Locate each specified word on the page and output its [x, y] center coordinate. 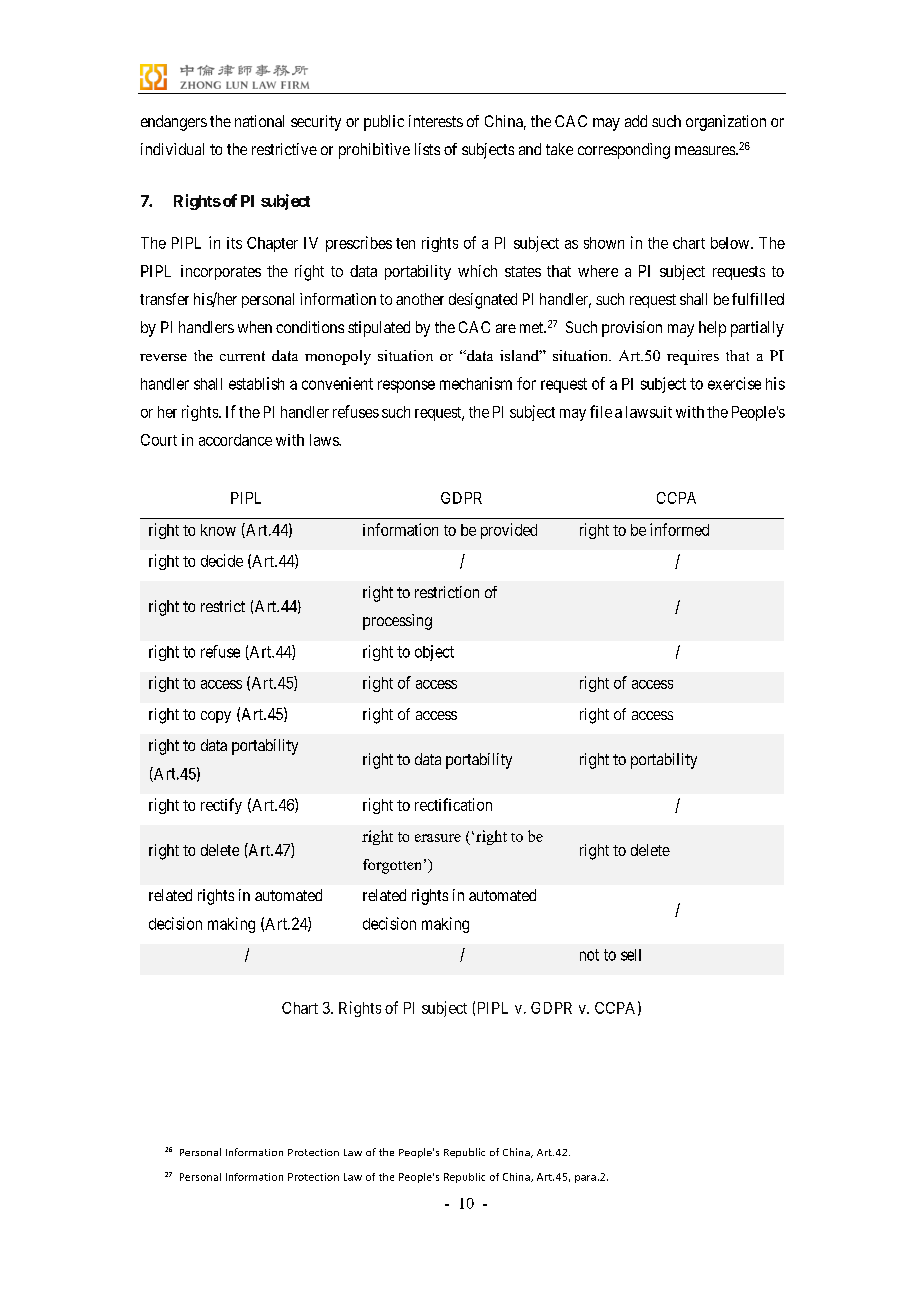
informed [679, 529]
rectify [221, 806]
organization [726, 123]
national [259, 121]
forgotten [394, 866]
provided [509, 531]
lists [427, 149]
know [218, 530]
